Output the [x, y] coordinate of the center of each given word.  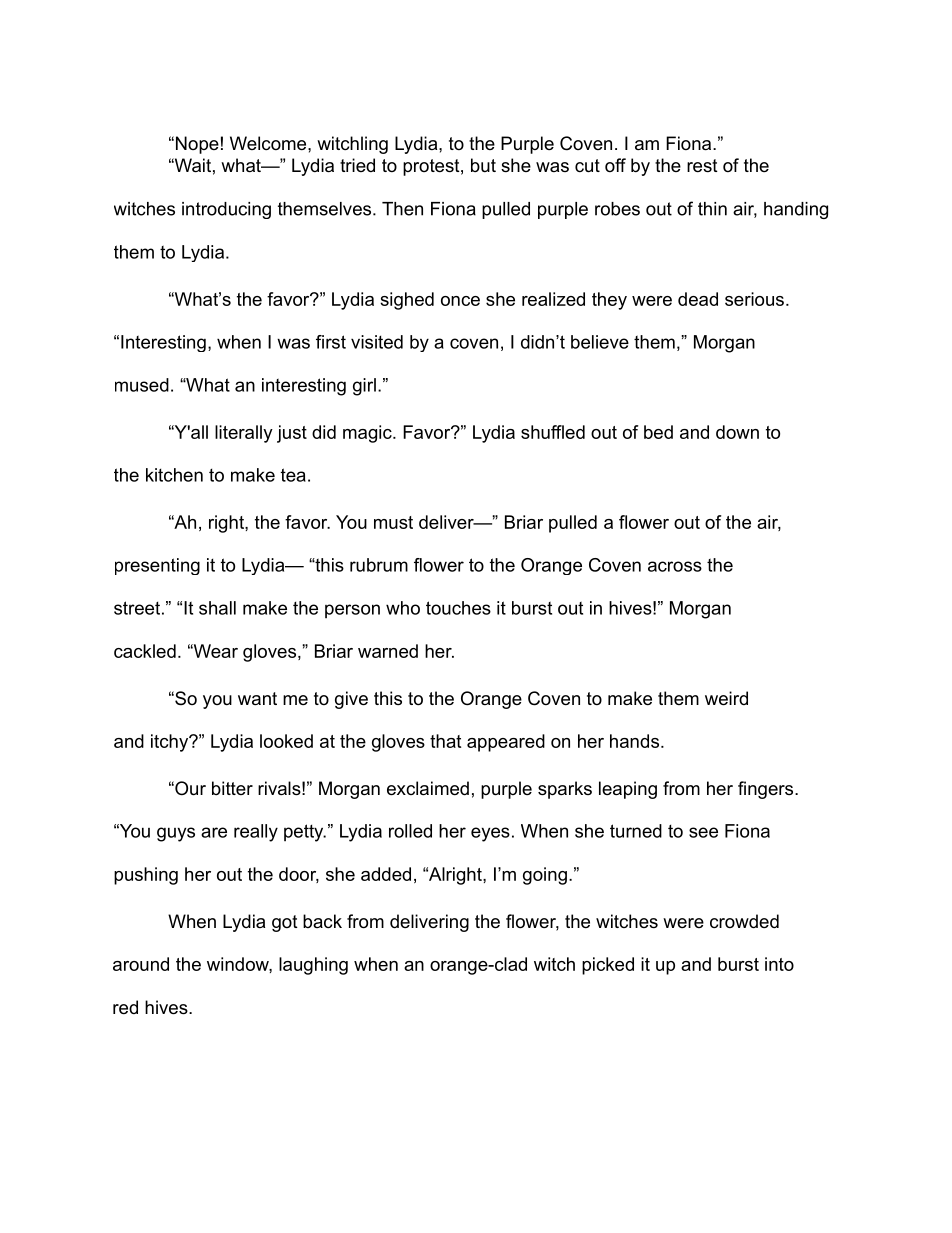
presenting [157, 566]
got [285, 923]
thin [712, 209]
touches [458, 608]
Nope [197, 145]
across [675, 566]
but [483, 165]
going [545, 876]
